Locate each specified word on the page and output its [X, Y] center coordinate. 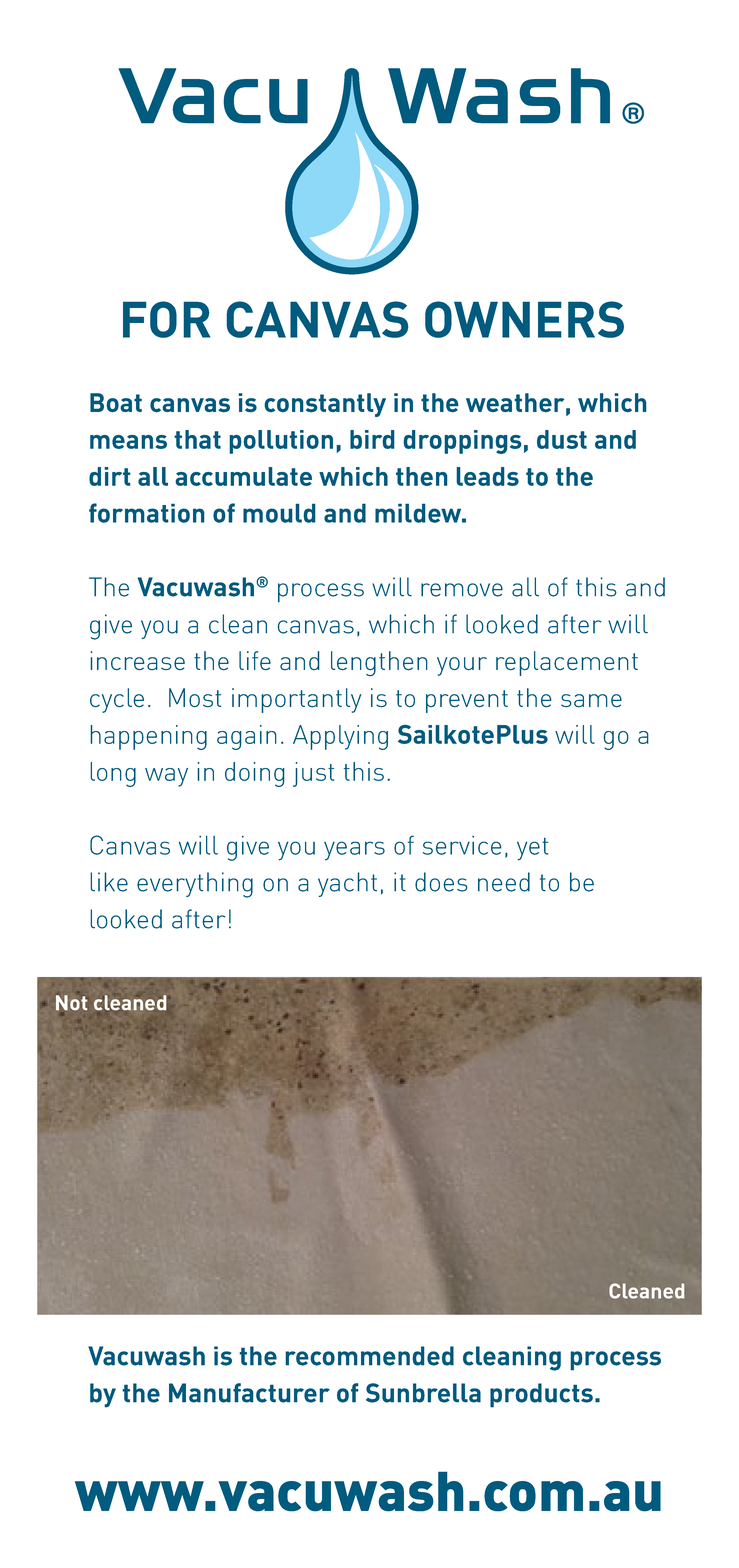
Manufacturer [249, 1393]
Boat [116, 402]
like [109, 882]
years [354, 851]
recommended [369, 1356]
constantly [325, 405]
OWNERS [524, 319]
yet [532, 849]
